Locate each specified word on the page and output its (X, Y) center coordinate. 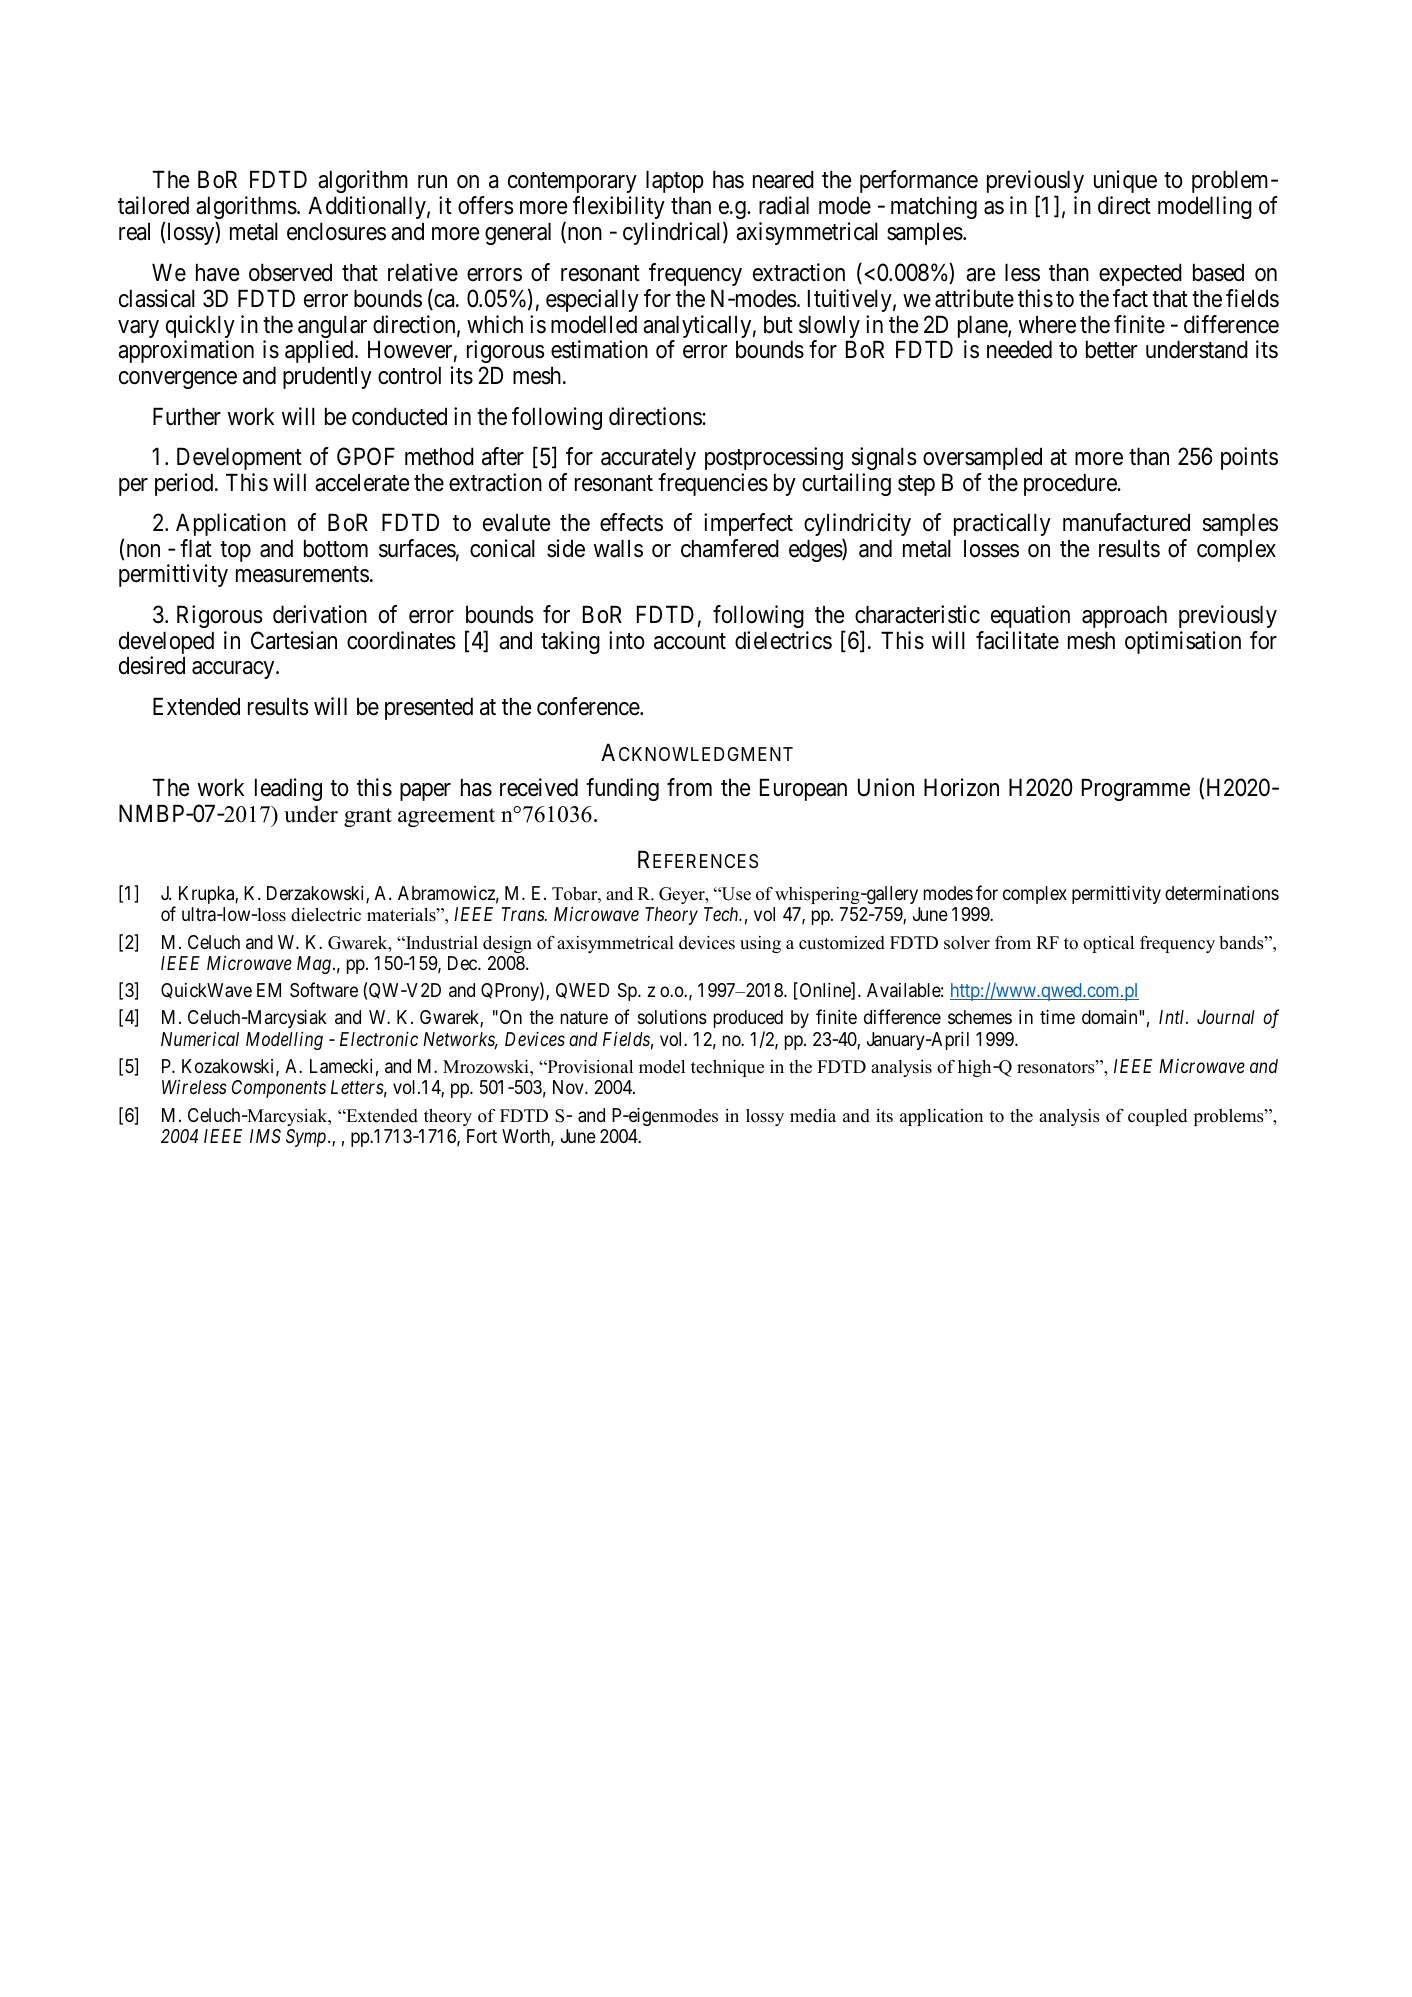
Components (279, 1089)
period (185, 484)
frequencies (713, 484)
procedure (1071, 484)
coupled (1157, 1117)
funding (622, 789)
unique (1125, 183)
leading (288, 789)
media (813, 1116)
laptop (673, 183)
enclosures (336, 231)
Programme (1136, 790)
